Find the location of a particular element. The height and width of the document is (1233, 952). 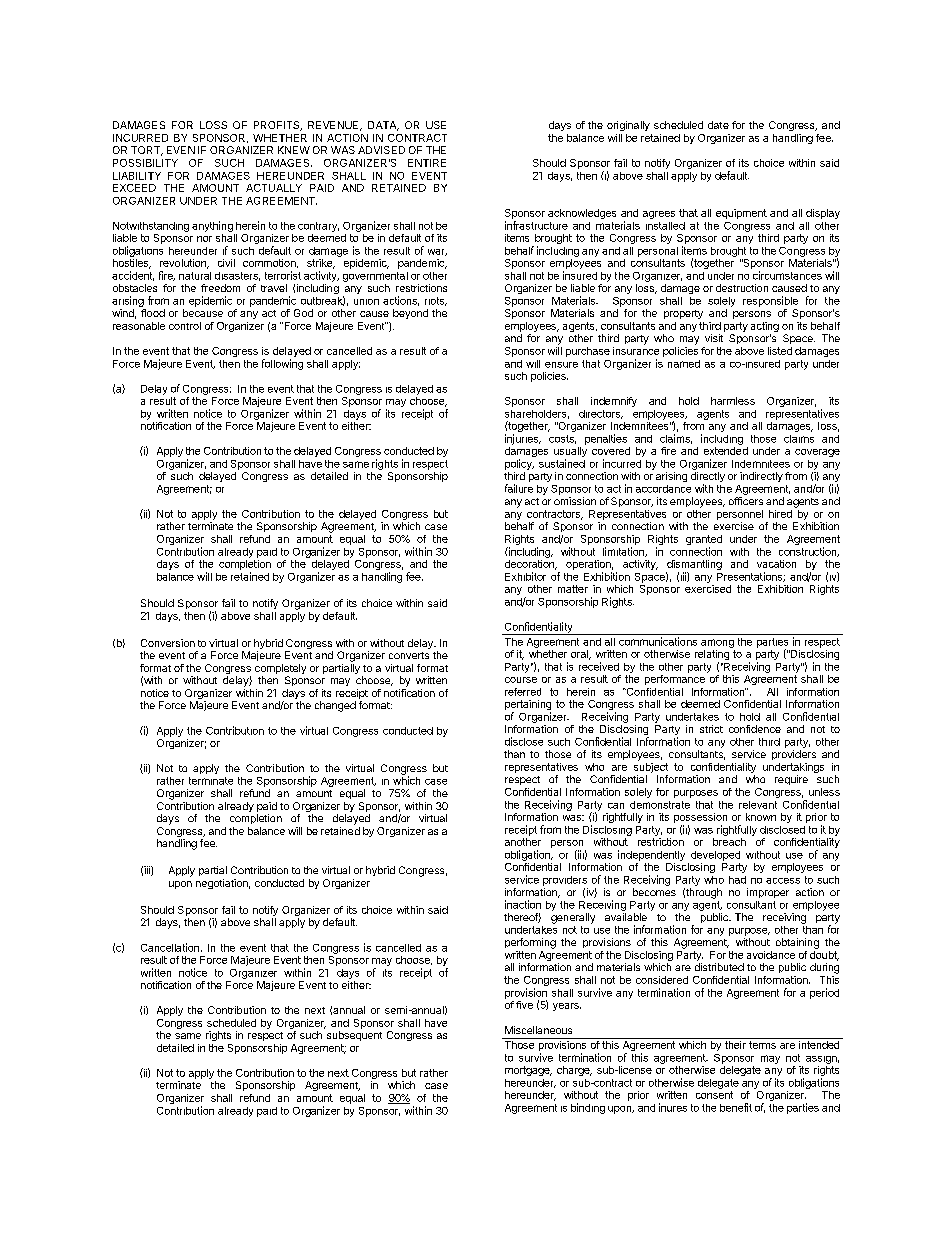

among is located at coordinates (717, 643).
